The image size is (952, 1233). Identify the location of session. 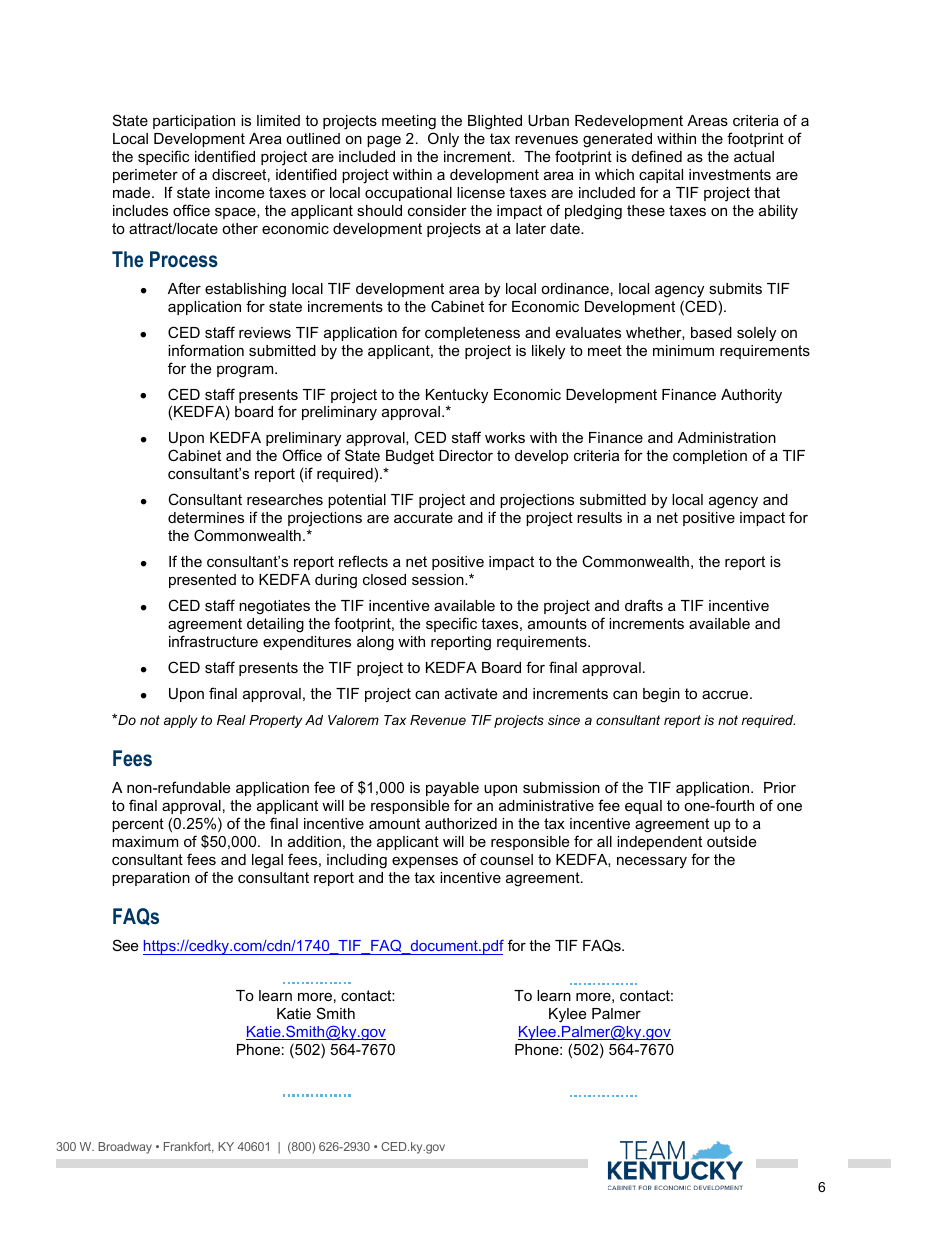
(439, 579).
